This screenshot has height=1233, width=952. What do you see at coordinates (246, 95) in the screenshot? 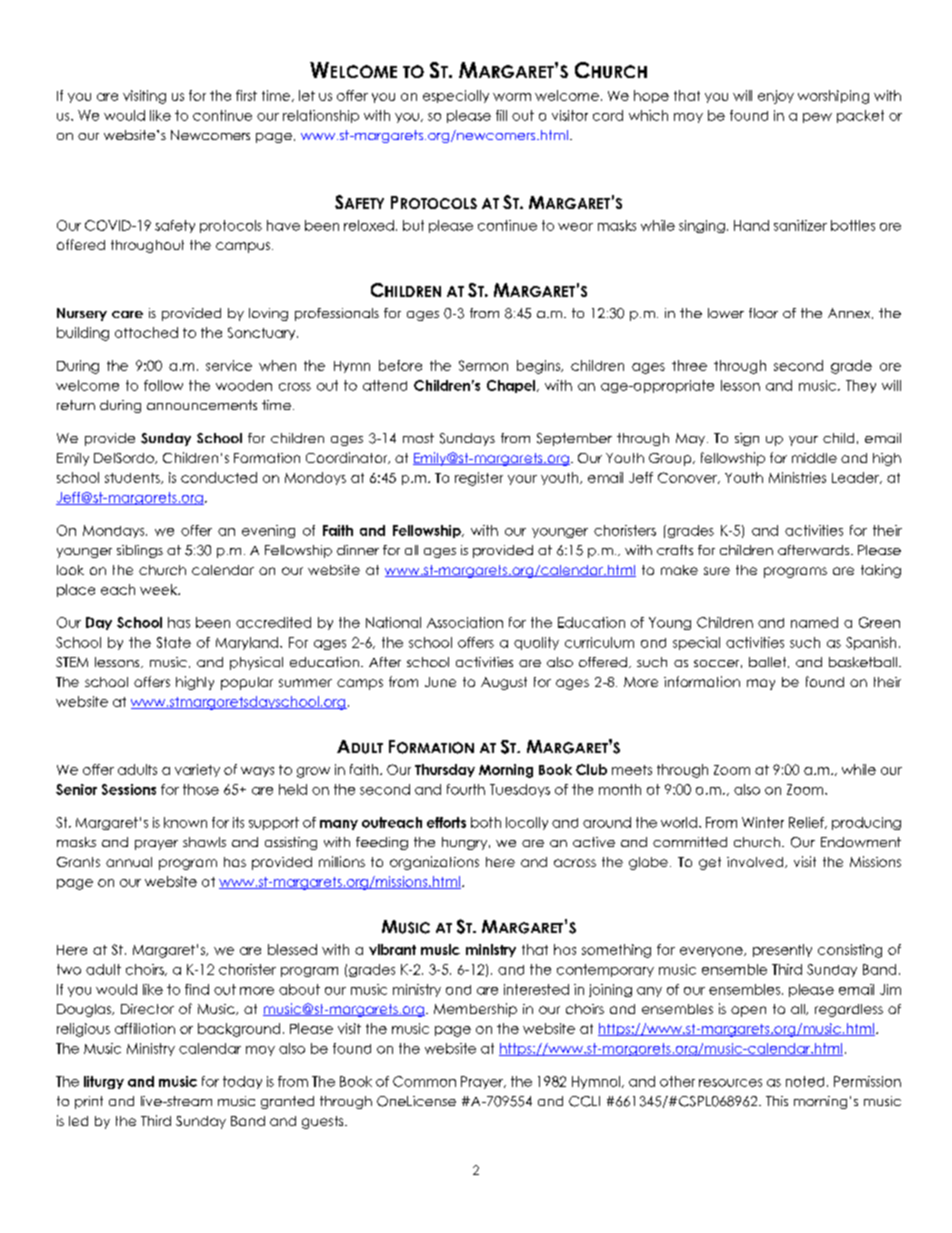
I see `first` at bounding box center [246, 95].
